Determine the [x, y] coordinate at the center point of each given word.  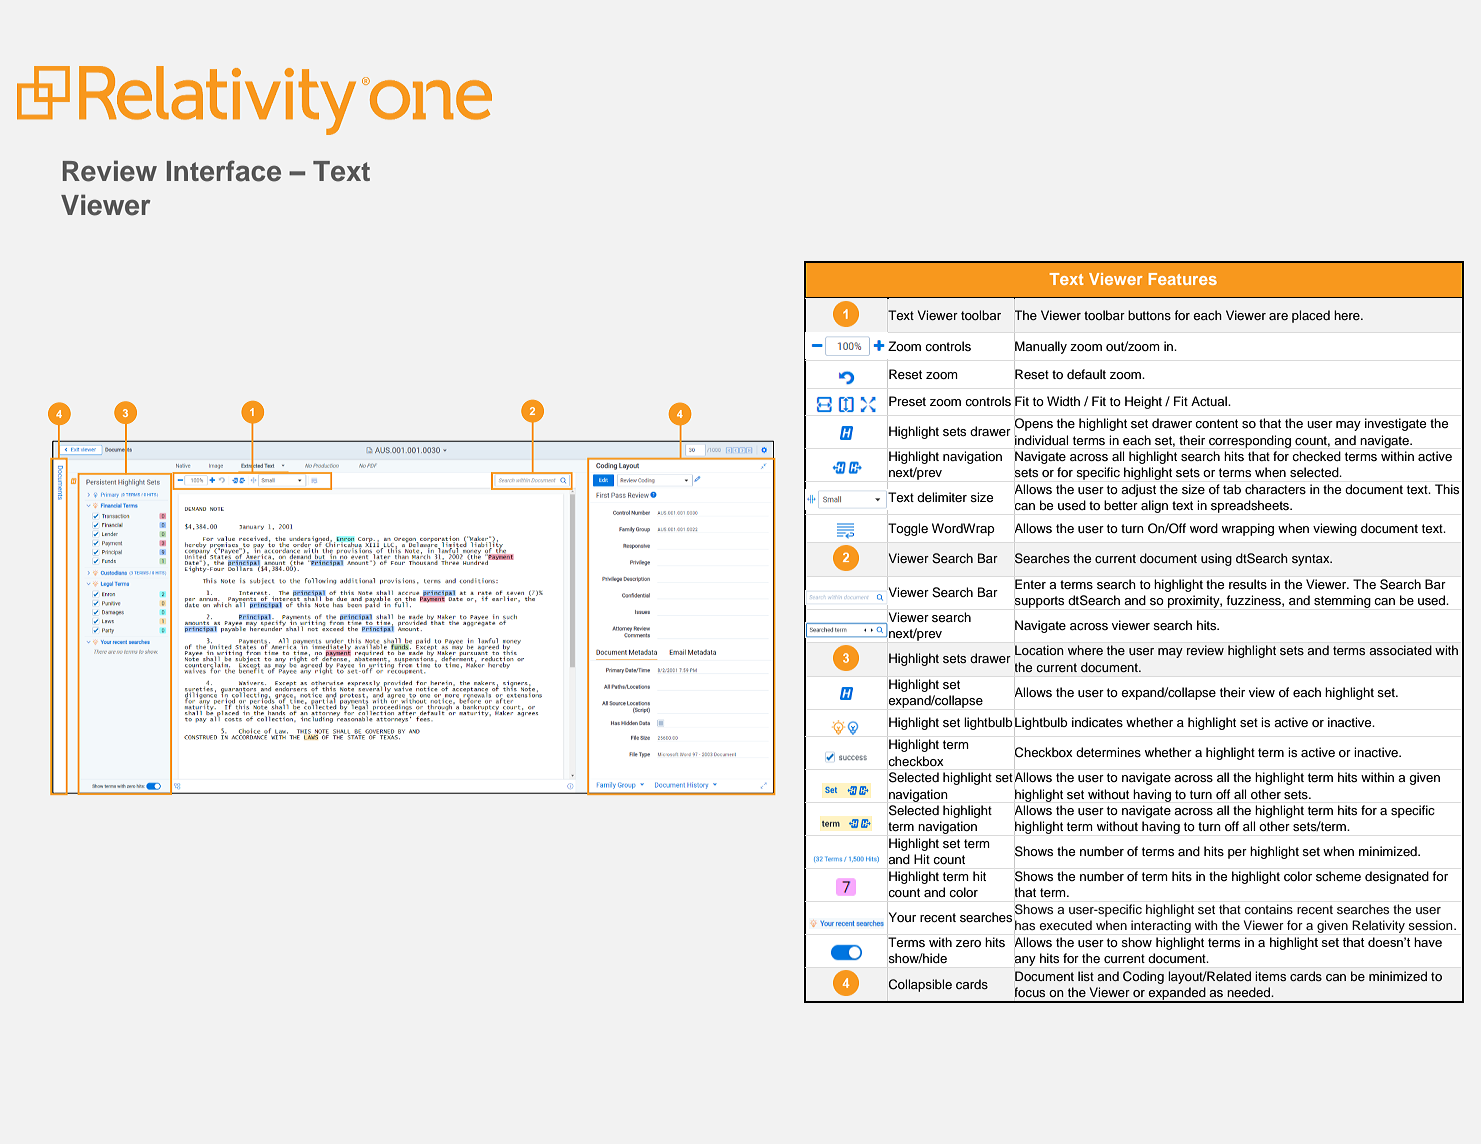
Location [1039, 650]
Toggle [908, 529]
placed [1311, 316]
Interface [224, 171]
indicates [1097, 722]
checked [1316, 456]
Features [1183, 279]
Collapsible [920, 985]
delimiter [942, 497]
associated [1400, 650]
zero [968, 943]
